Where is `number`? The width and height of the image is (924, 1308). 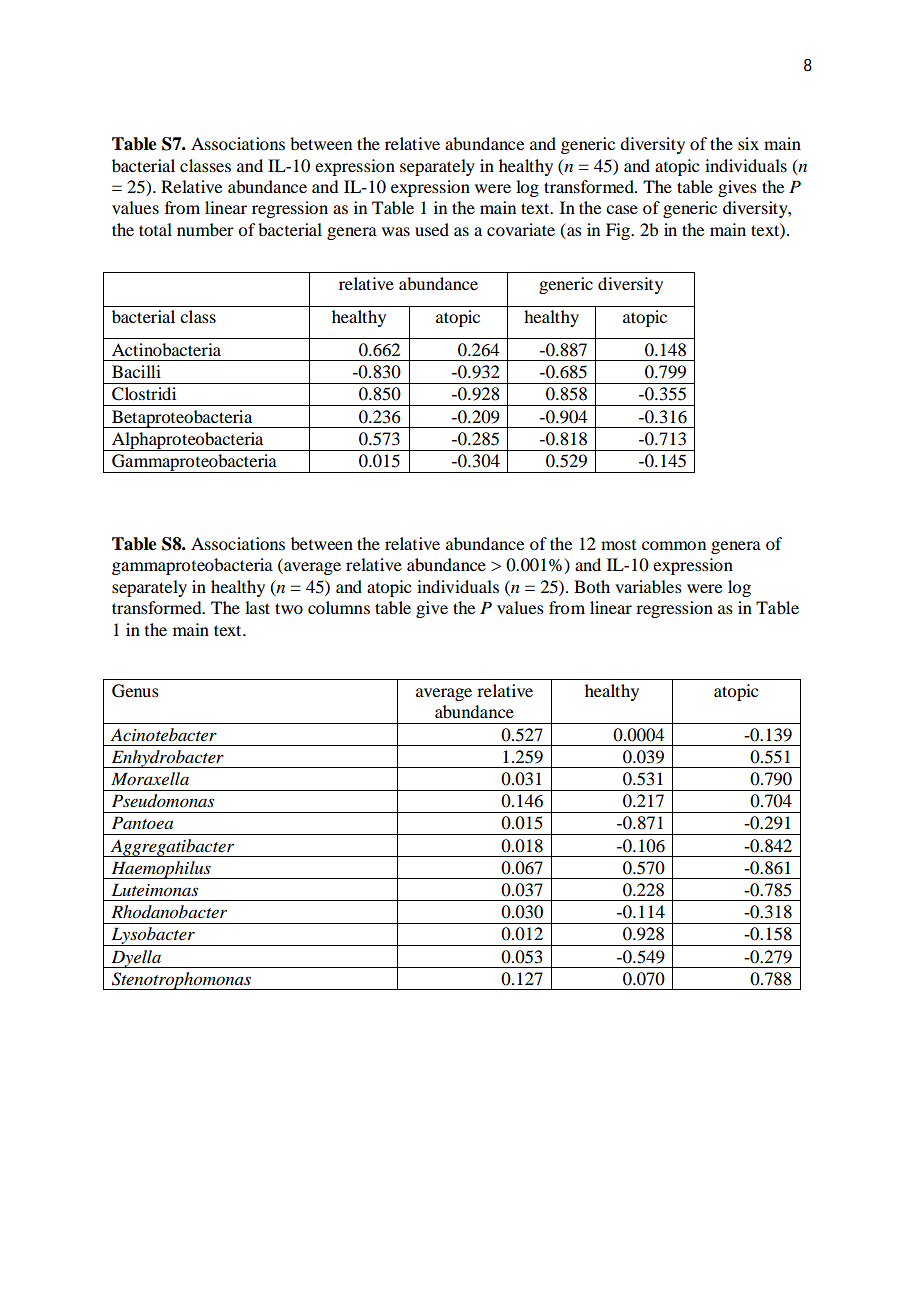
number is located at coordinates (205, 229).
